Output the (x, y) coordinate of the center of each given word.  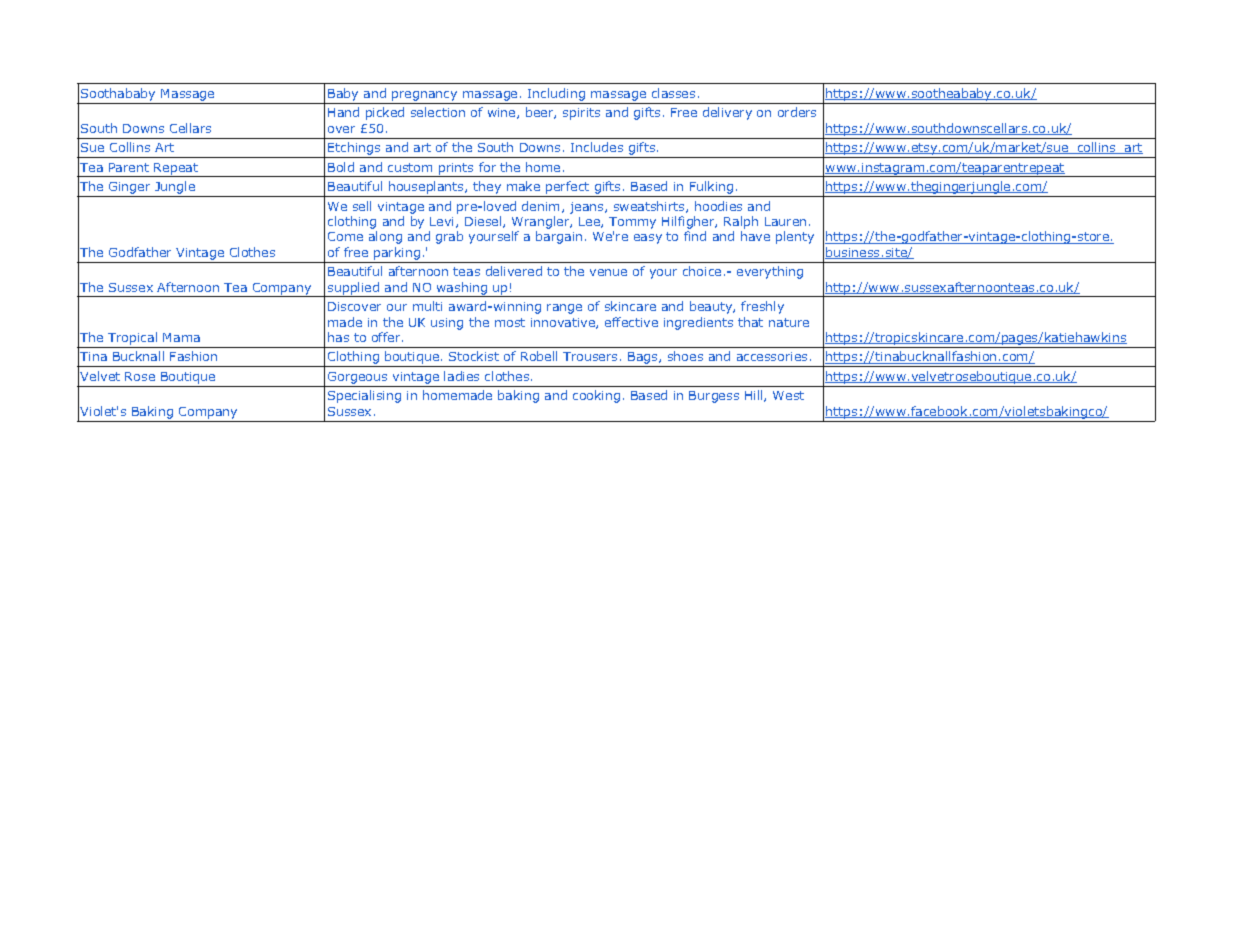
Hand (343, 112)
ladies (461, 376)
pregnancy (424, 96)
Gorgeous (357, 378)
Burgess (714, 397)
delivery (727, 113)
